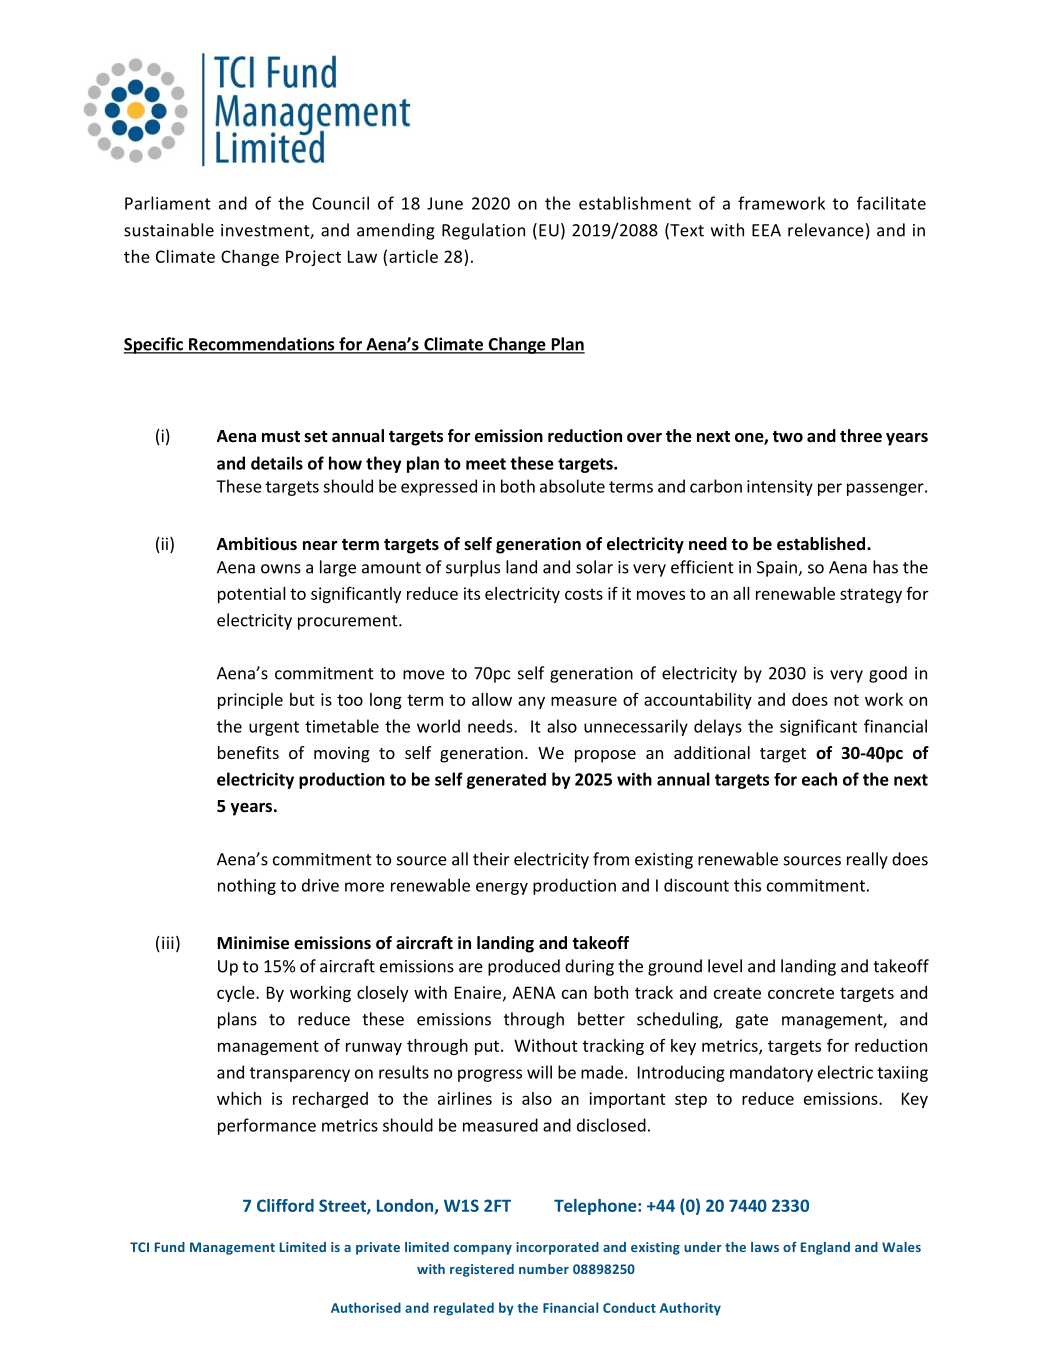  Describe the element at coordinates (170, 1247) in the screenshot. I see `Fund` at that location.
